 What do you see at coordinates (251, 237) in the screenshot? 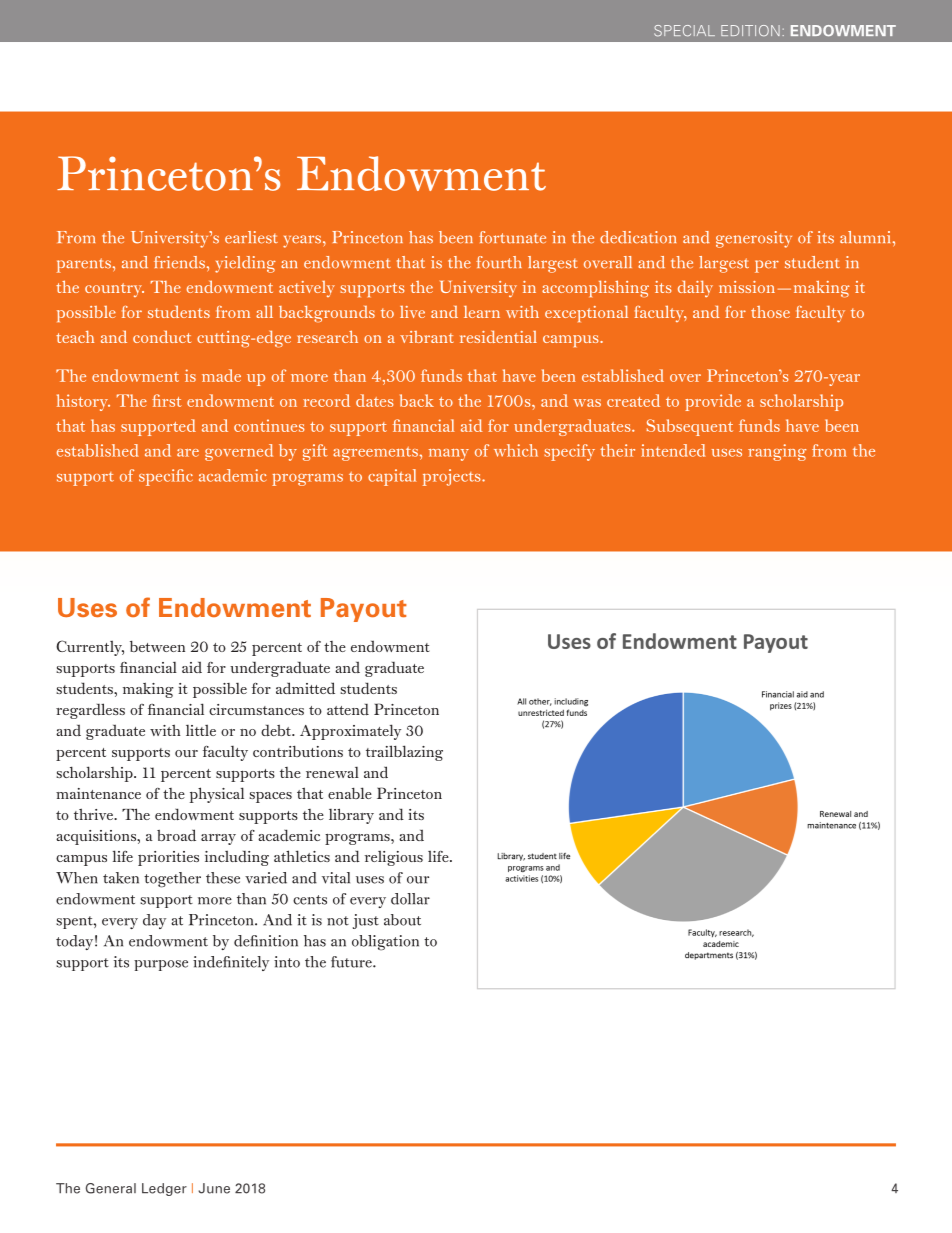
I see `earliest` at bounding box center [251, 237].
